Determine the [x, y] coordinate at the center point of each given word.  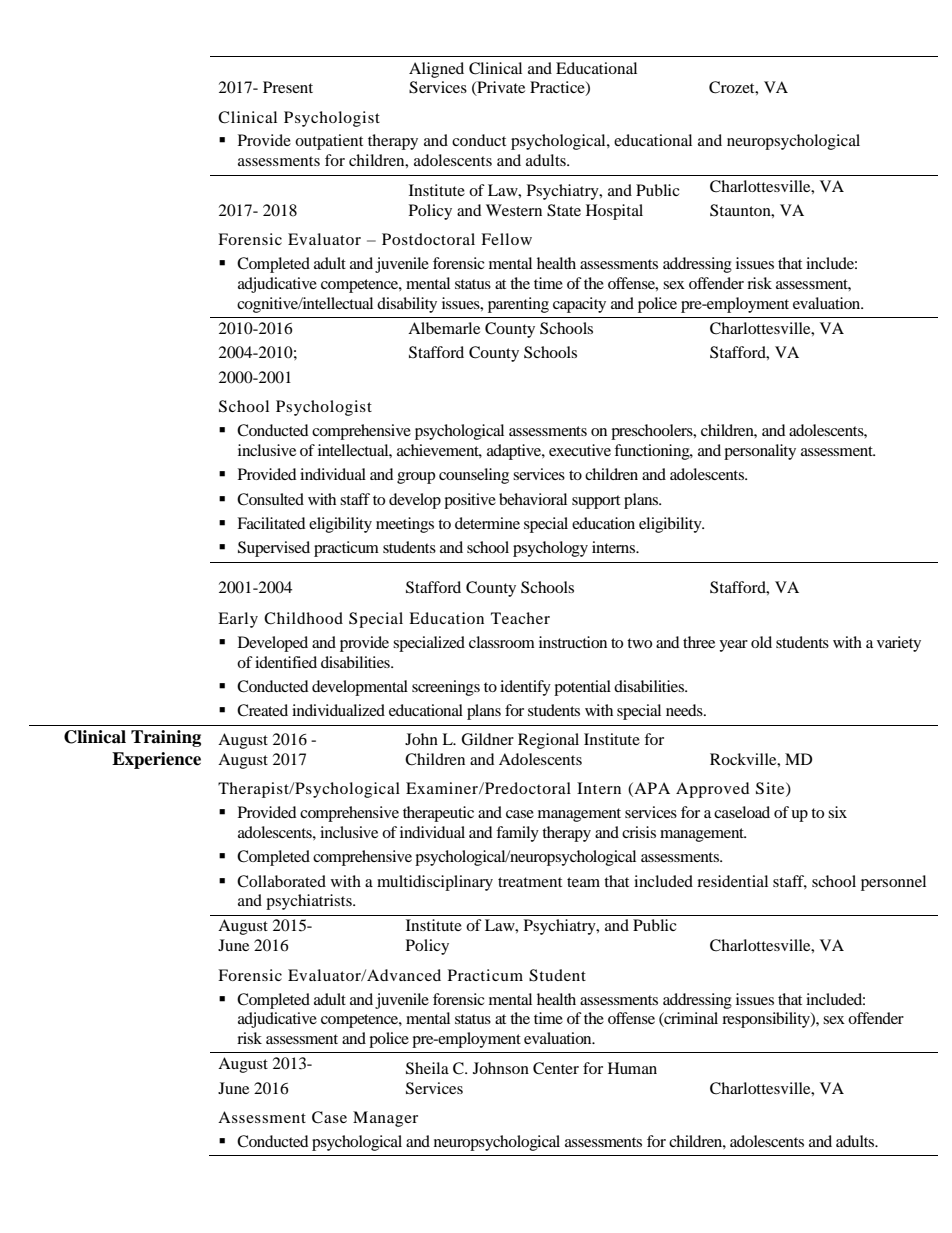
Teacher [520, 618]
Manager [385, 1119]
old [761, 642]
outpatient [329, 142]
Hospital [614, 212]
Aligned [436, 70]
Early [238, 620]
